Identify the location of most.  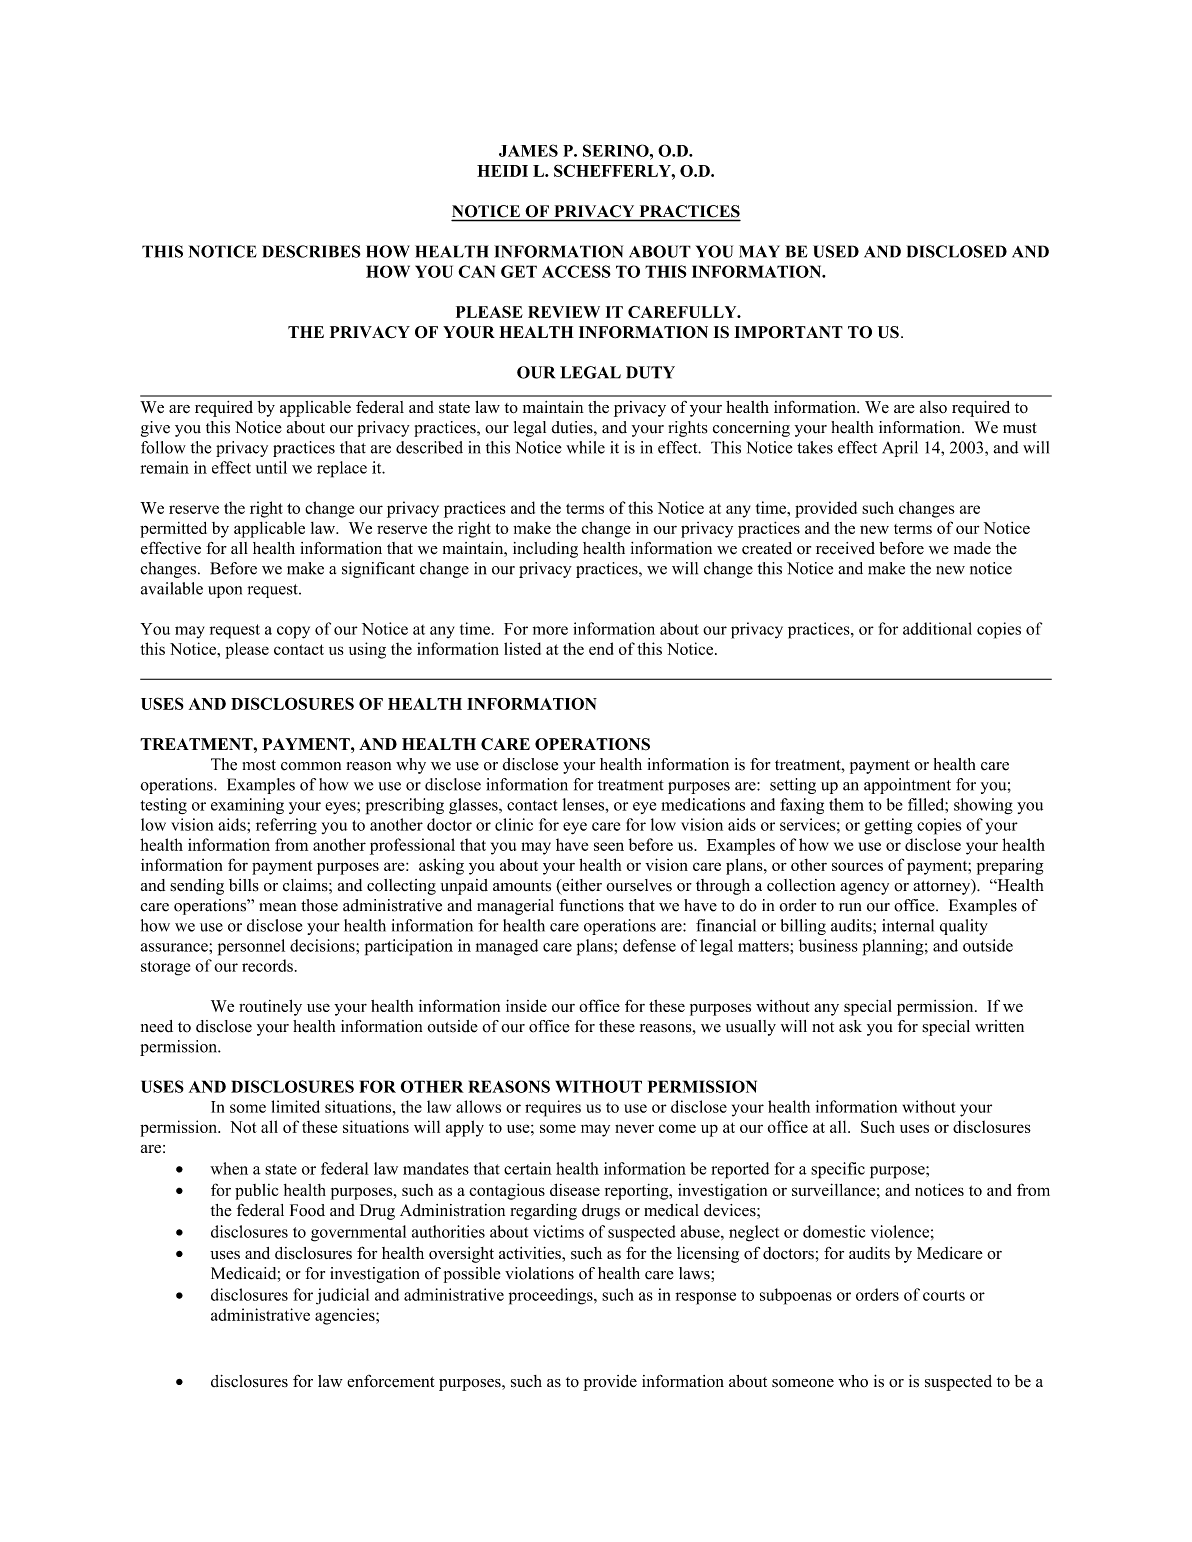
(259, 765).
